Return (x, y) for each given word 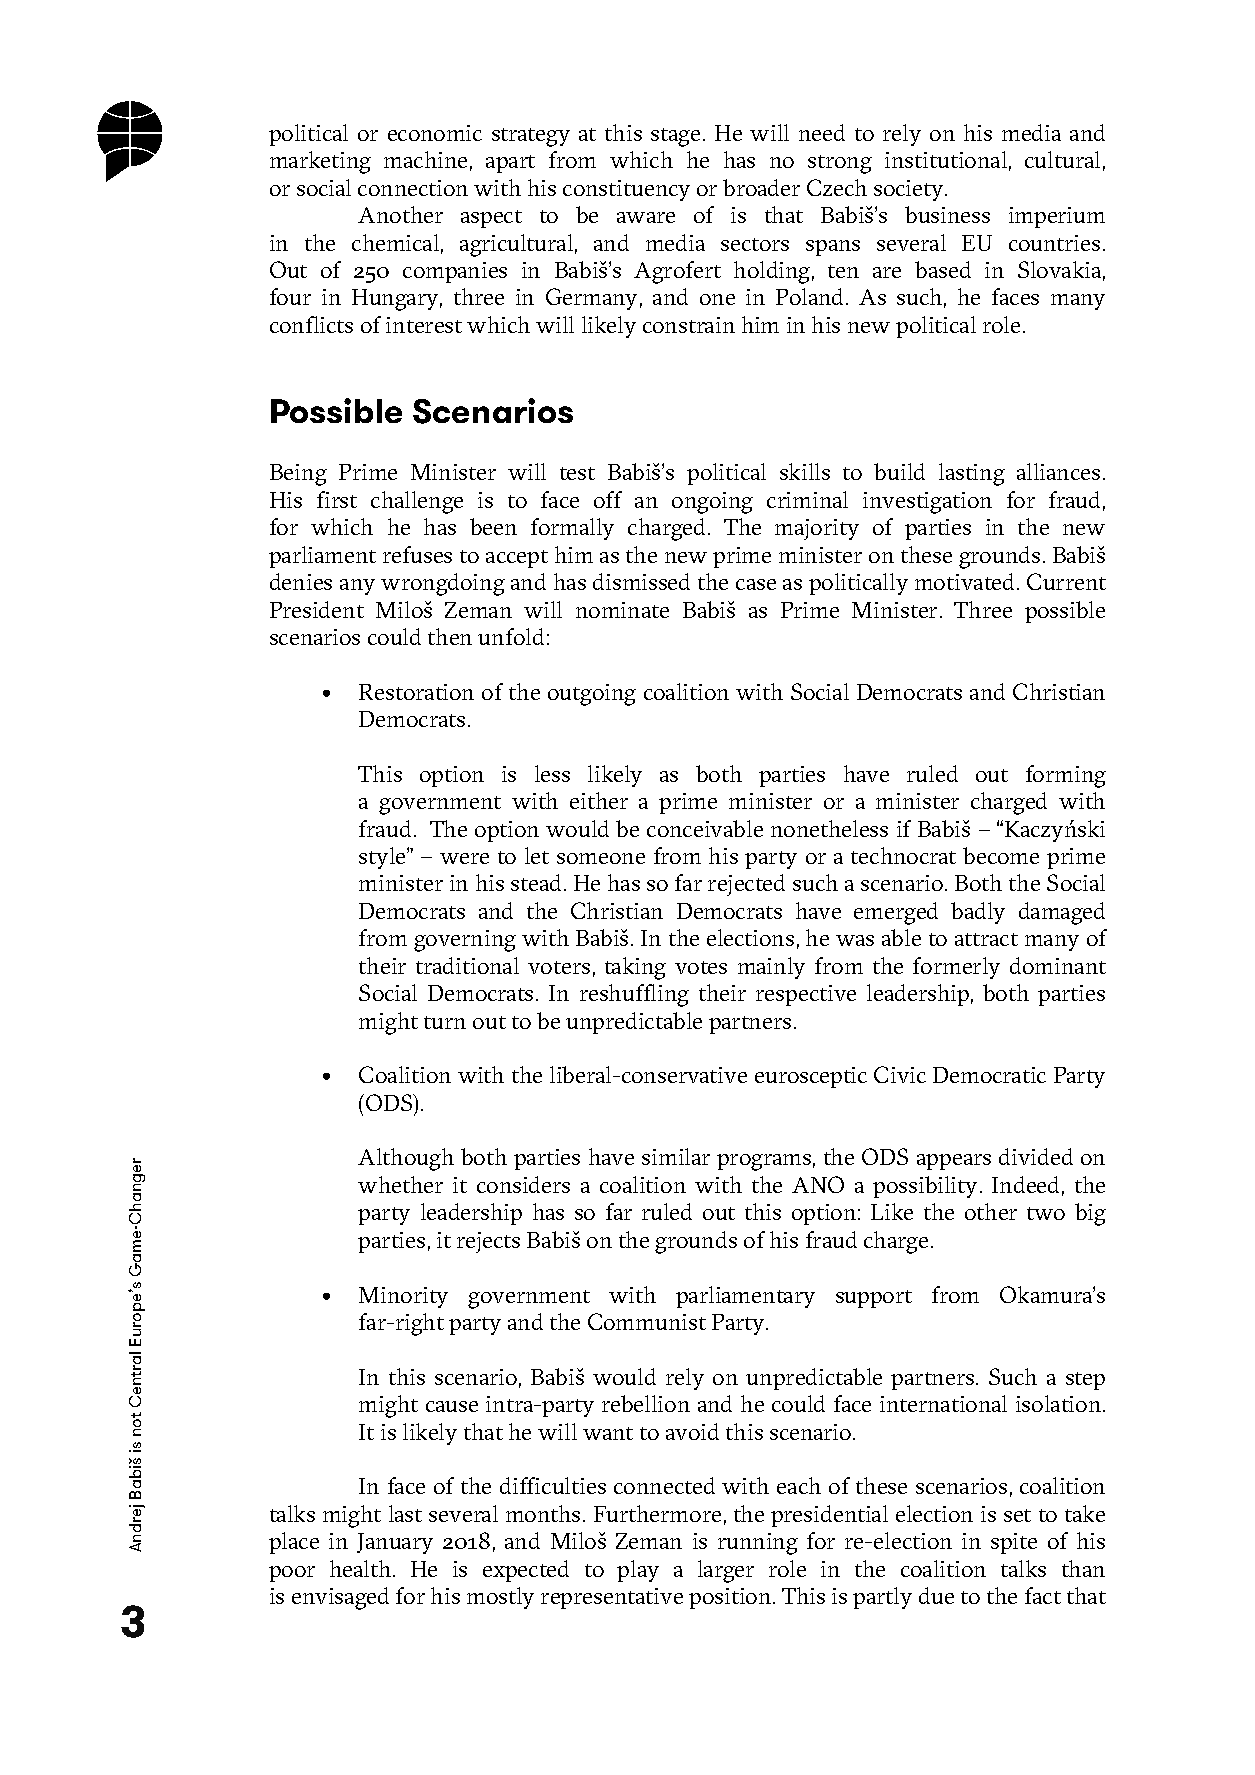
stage (675, 137)
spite (1014, 1543)
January (395, 1543)
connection (413, 188)
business (947, 214)
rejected (746, 885)
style (383, 858)
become (1001, 855)
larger (726, 1571)
